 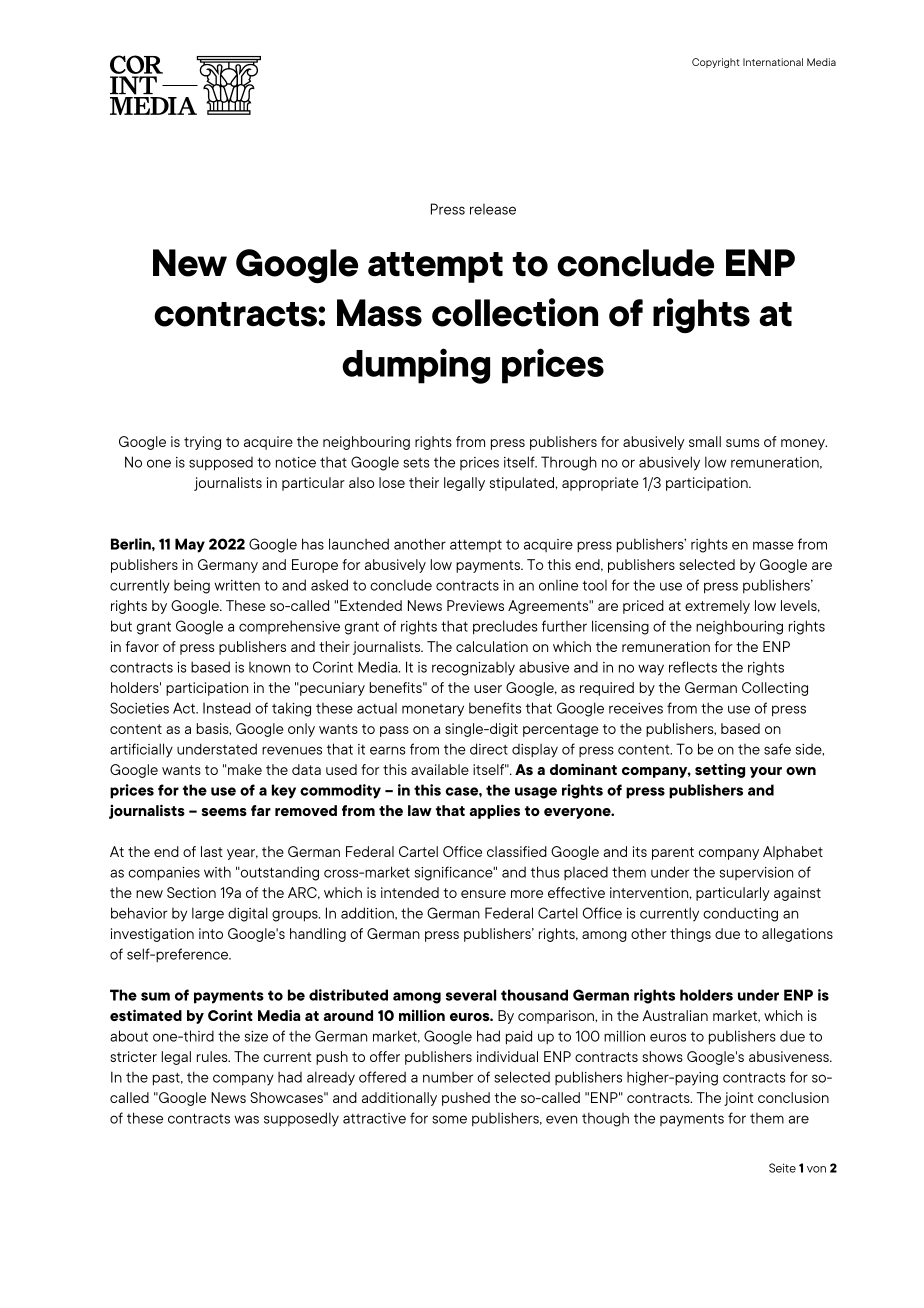 What do you see at coordinates (495, 811) in the screenshot?
I see `applies` at bounding box center [495, 811].
